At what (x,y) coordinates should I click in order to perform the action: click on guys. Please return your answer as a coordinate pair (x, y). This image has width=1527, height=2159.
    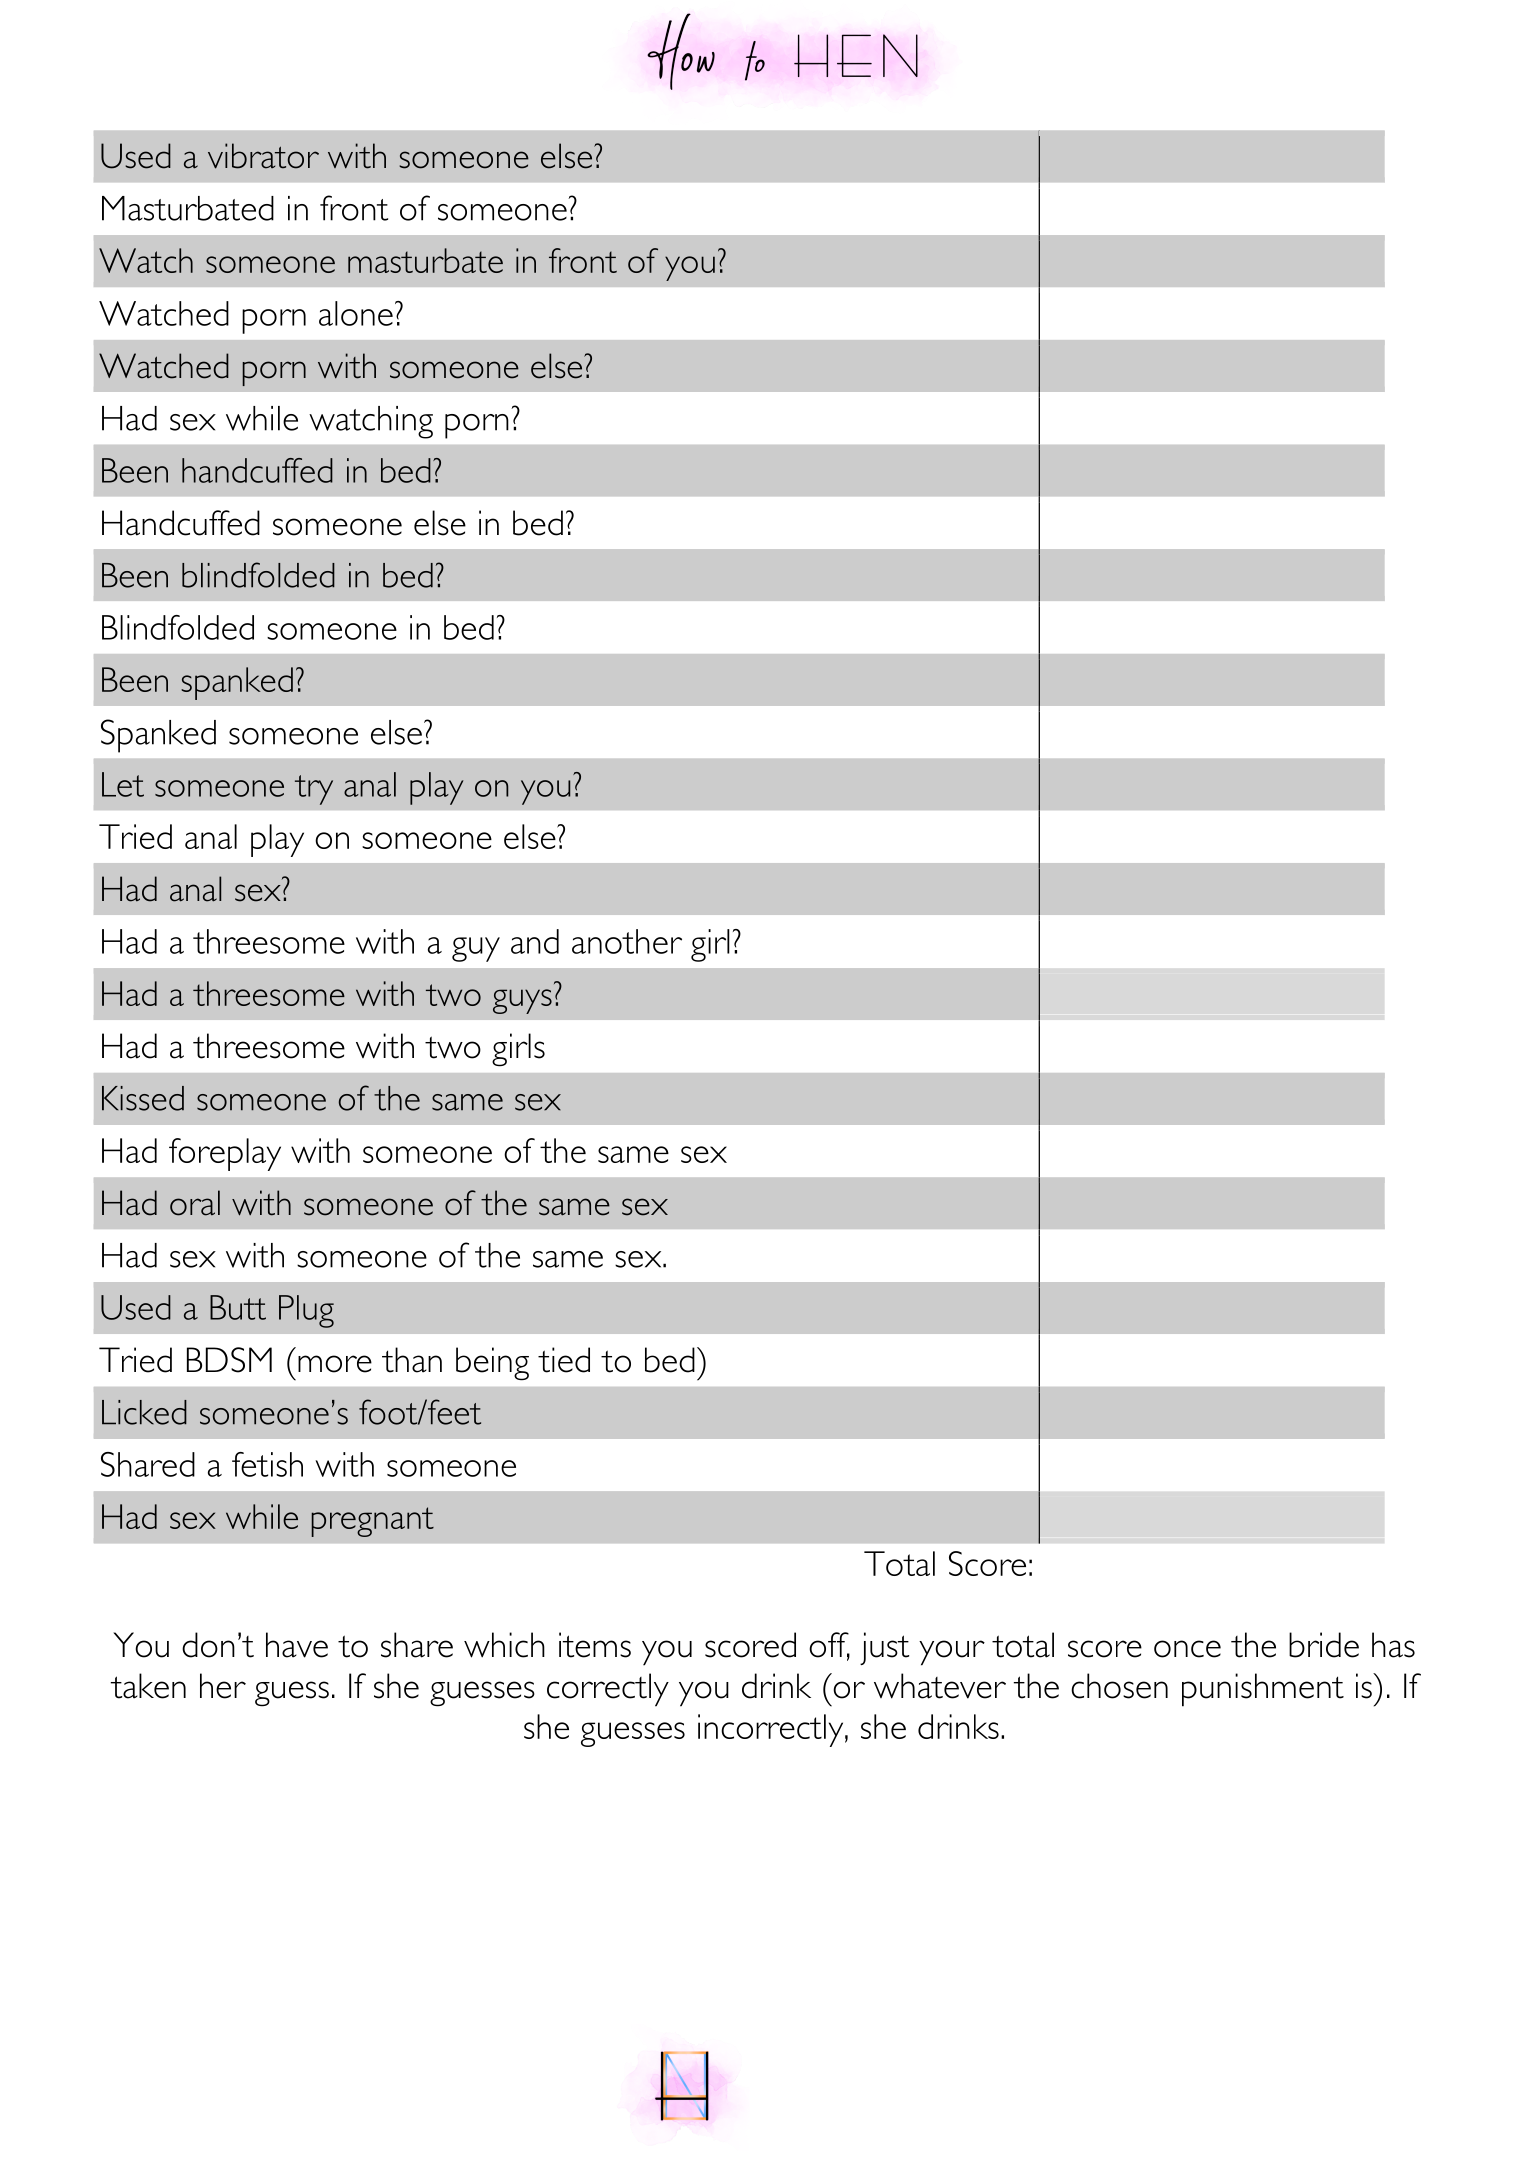
    Looking at the image, I should click on (522, 1001).
